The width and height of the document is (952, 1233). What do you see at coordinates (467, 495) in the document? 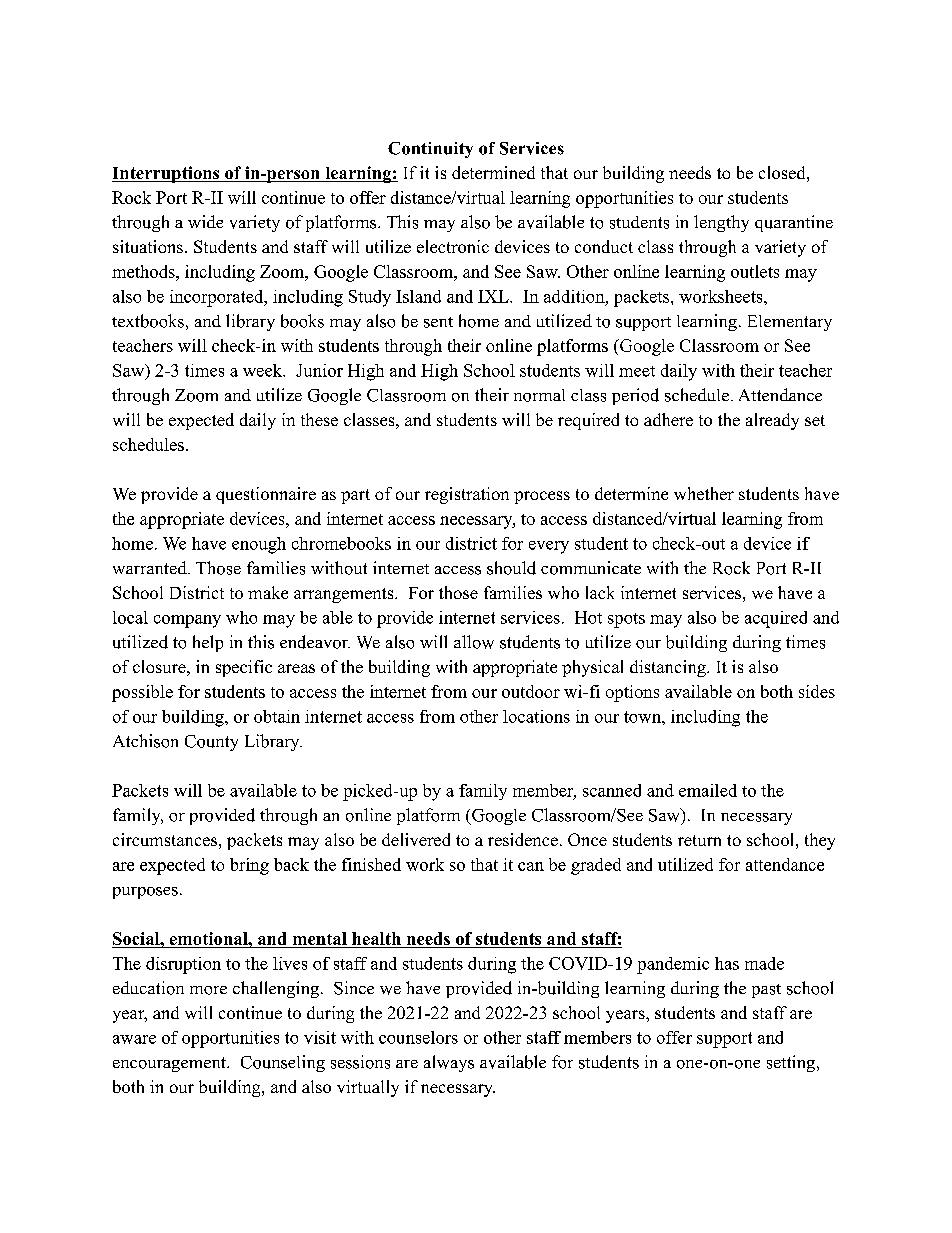
I see `registration` at bounding box center [467, 495].
